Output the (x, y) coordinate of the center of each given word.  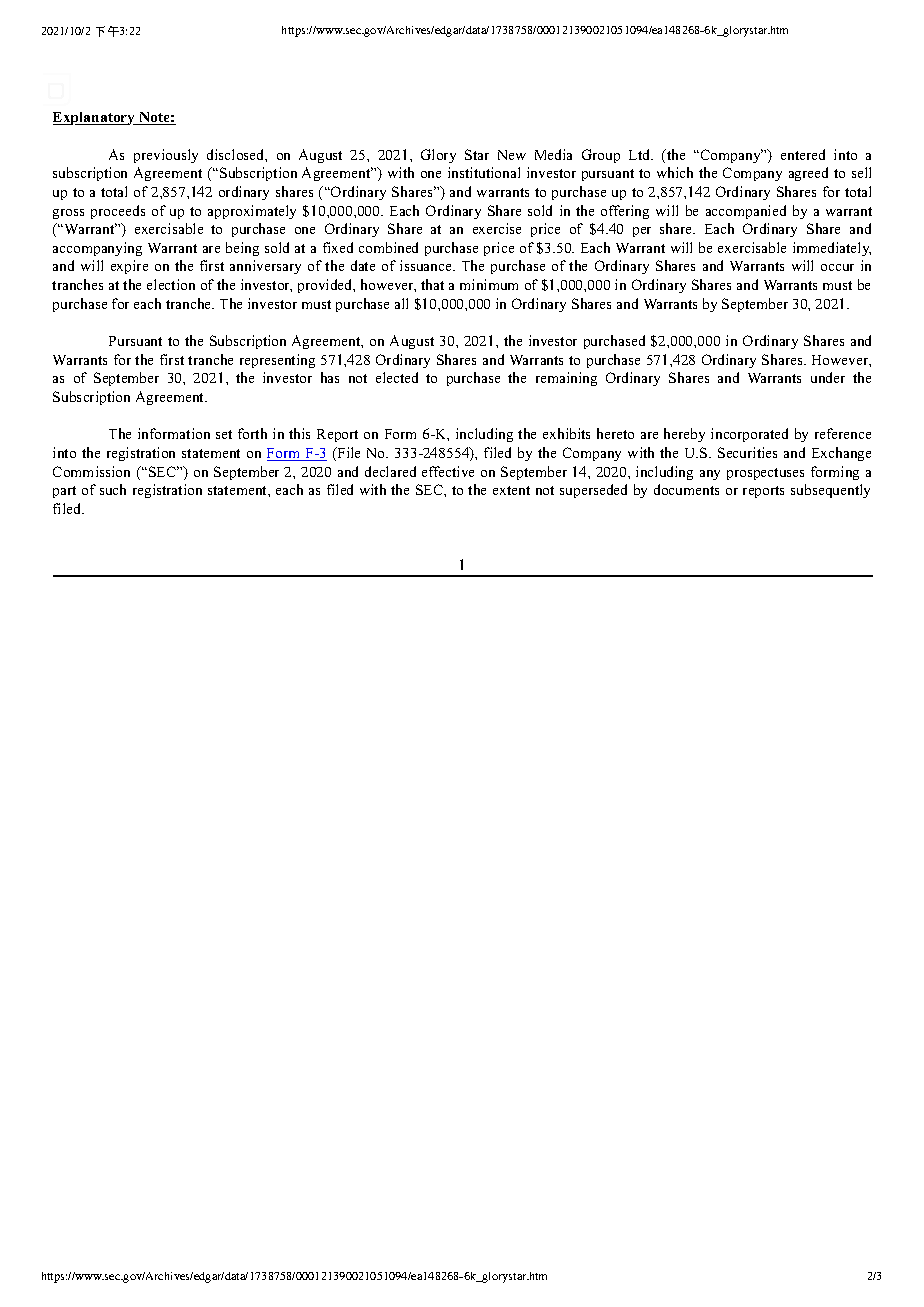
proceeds (118, 212)
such (113, 489)
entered (803, 154)
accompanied (746, 212)
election (171, 284)
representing (277, 361)
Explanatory (95, 118)
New (512, 155)
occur (837, 267)
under (828, 377)
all (401, 303)
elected (397, 377)
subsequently (830, 491)
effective (448, 471)
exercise (497, 228)
